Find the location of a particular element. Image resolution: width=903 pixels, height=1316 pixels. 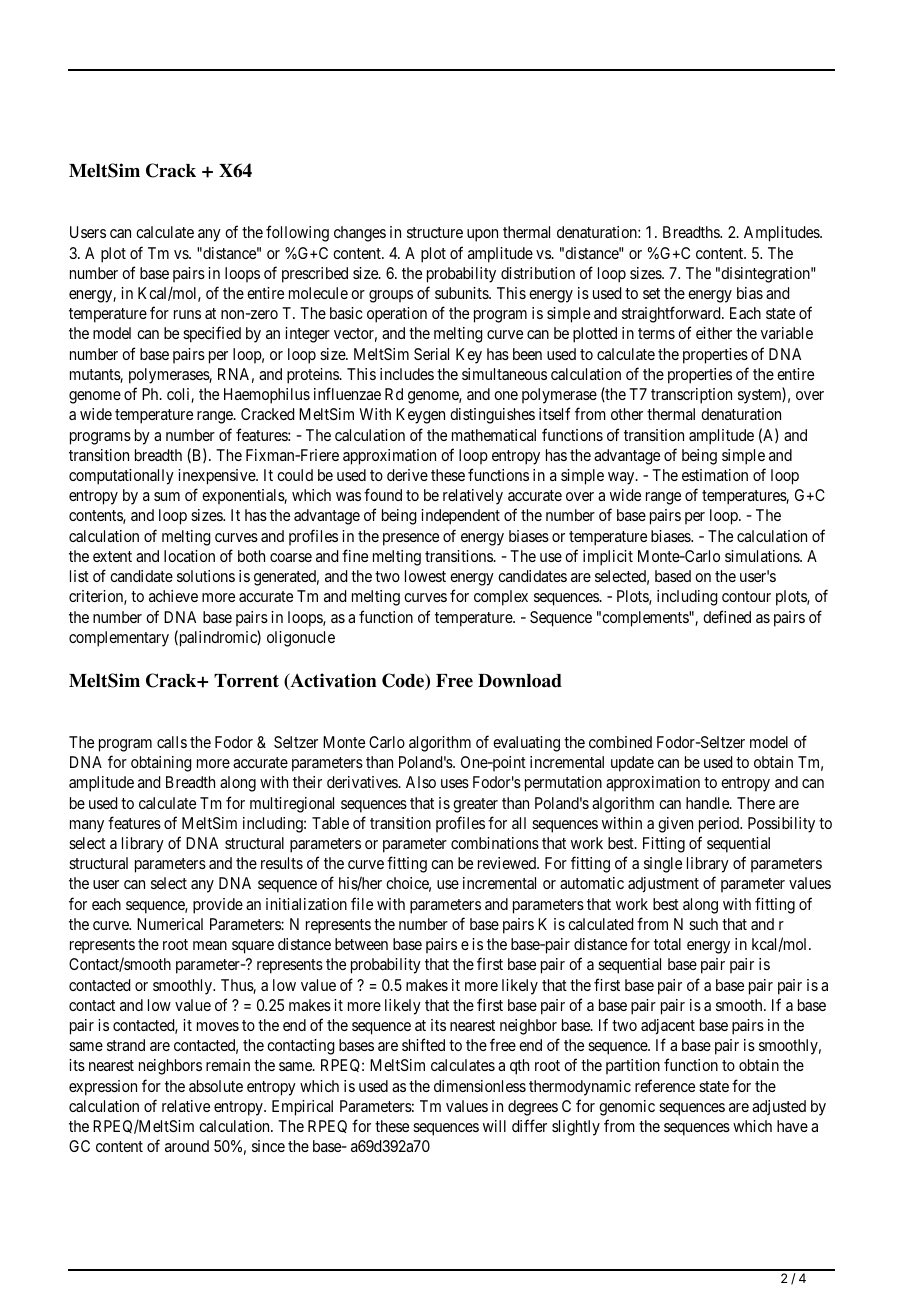

structure is located at coordinates (435, 232).
